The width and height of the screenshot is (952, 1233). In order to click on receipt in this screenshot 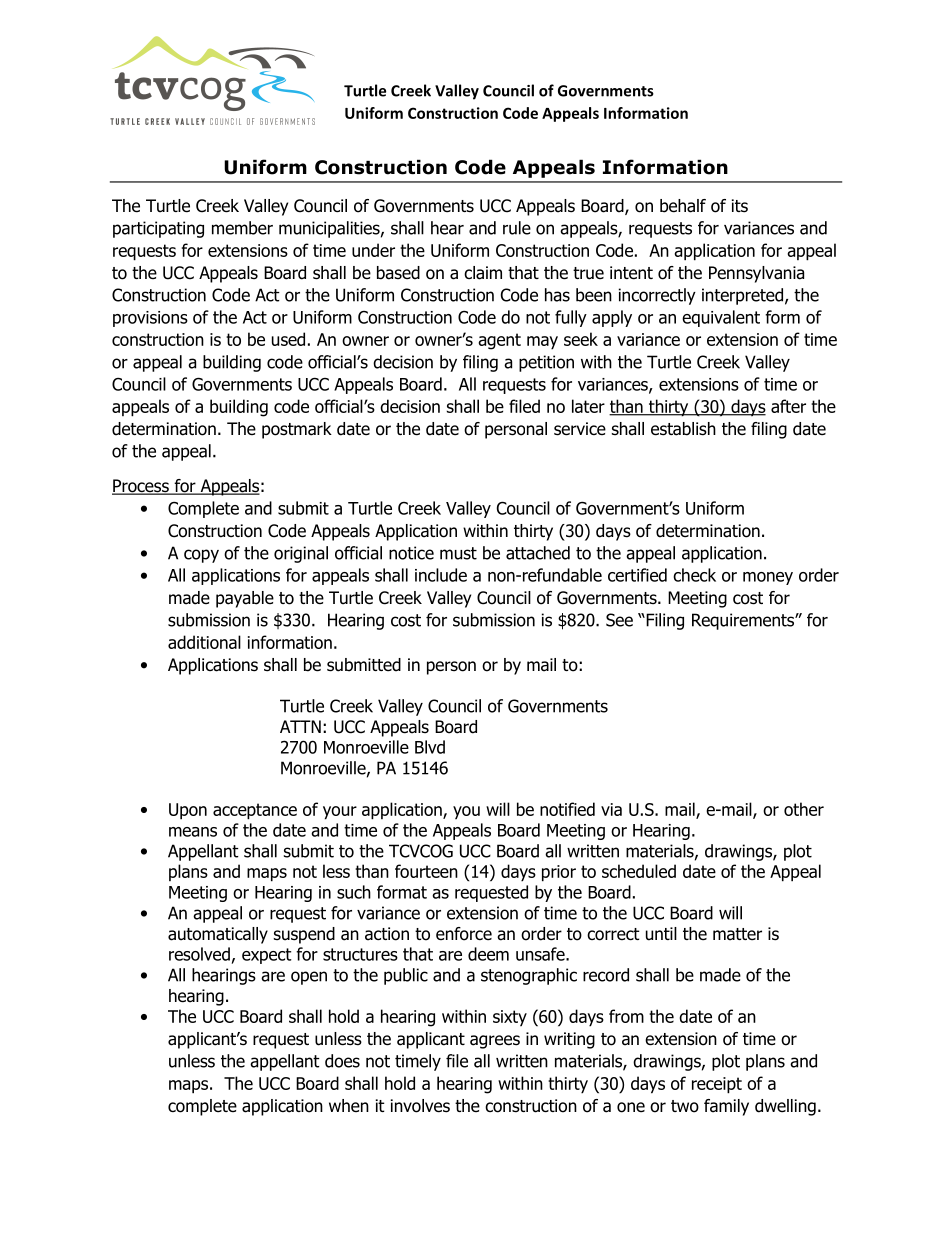, I will do `click(717, 1085)`.
